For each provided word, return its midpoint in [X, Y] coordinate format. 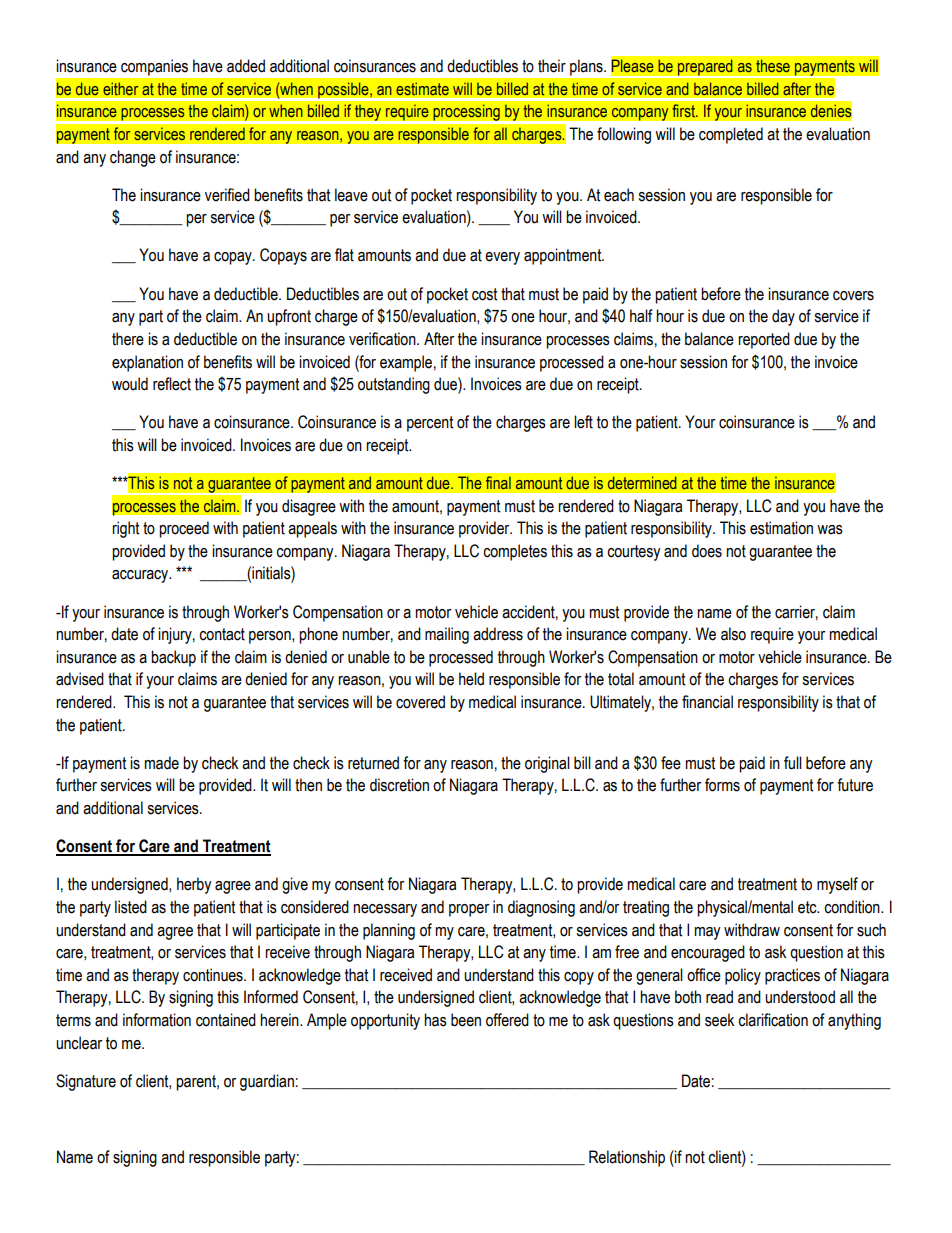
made [161, 763]
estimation [781, 528]
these [773, 66]
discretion [399, 785]
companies [154, 68]
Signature [86, 1082]
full [793, 763]
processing [466, 113]
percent [430, 424]
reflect [172, 384]
